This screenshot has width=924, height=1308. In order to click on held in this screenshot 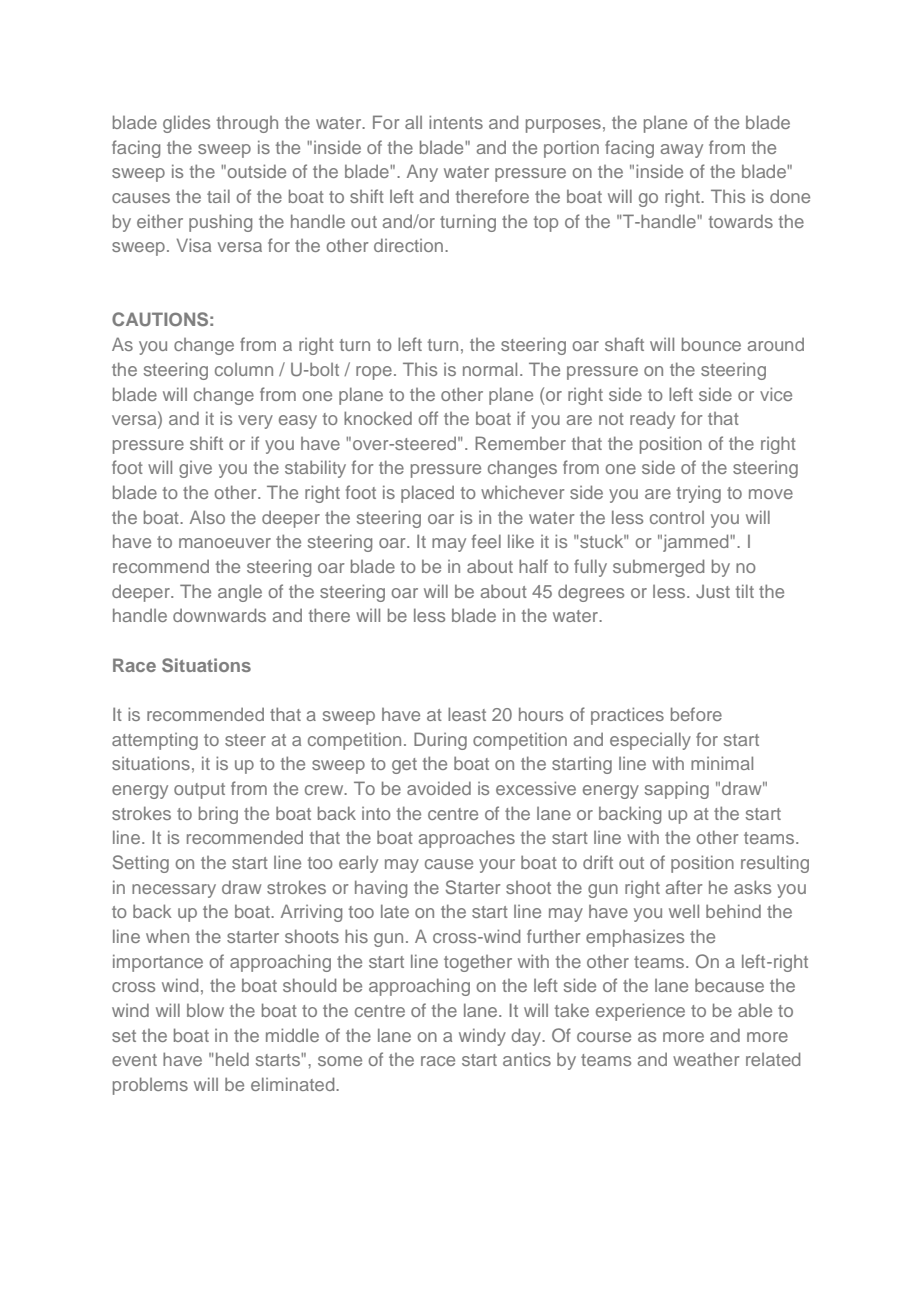, I will do `click(232, 1059)`.
